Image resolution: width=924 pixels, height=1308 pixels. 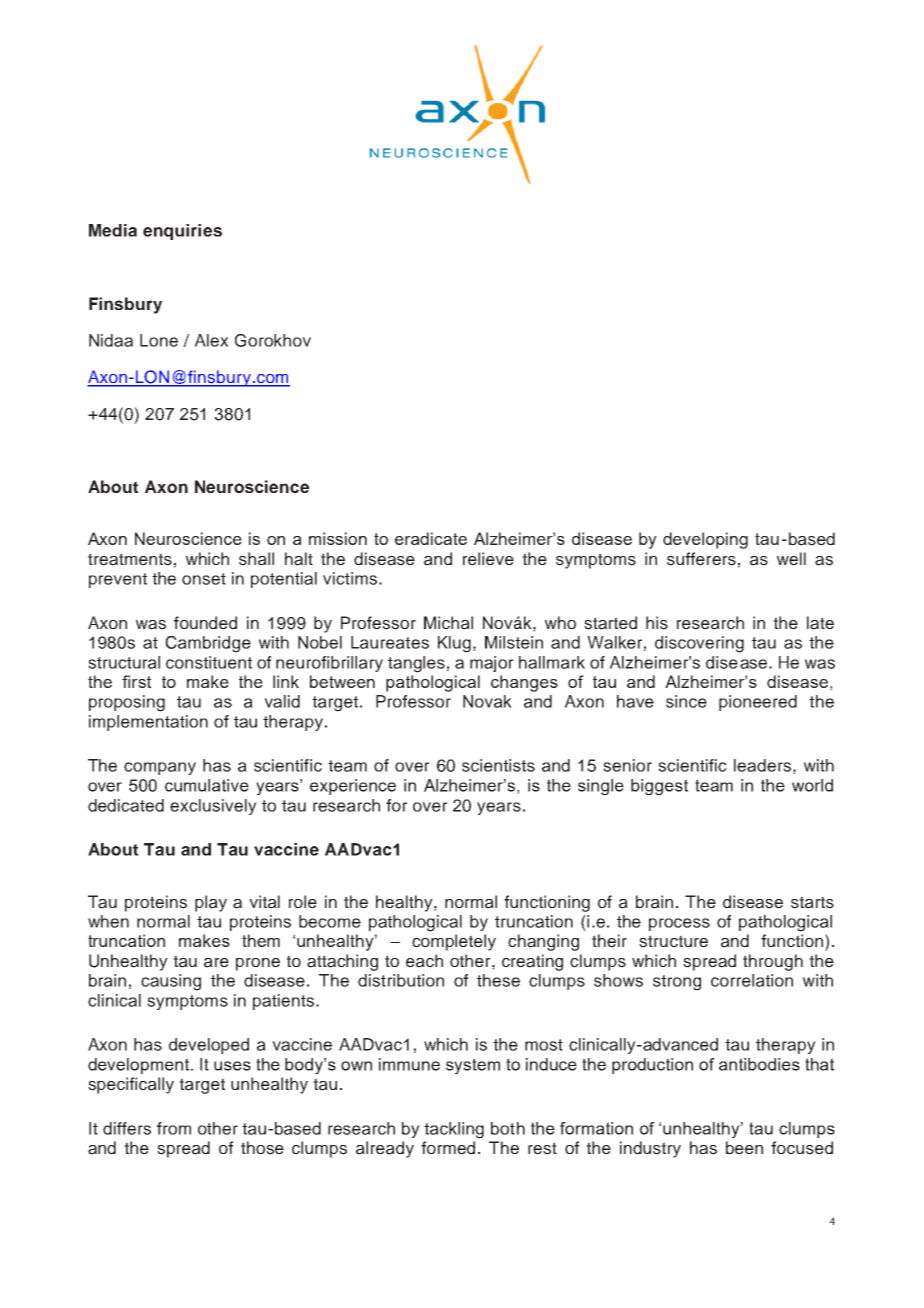 What do you see at coordinates (758, 703) in the screenshot?
I see `pioneered` at bounding box center [758, 703].
